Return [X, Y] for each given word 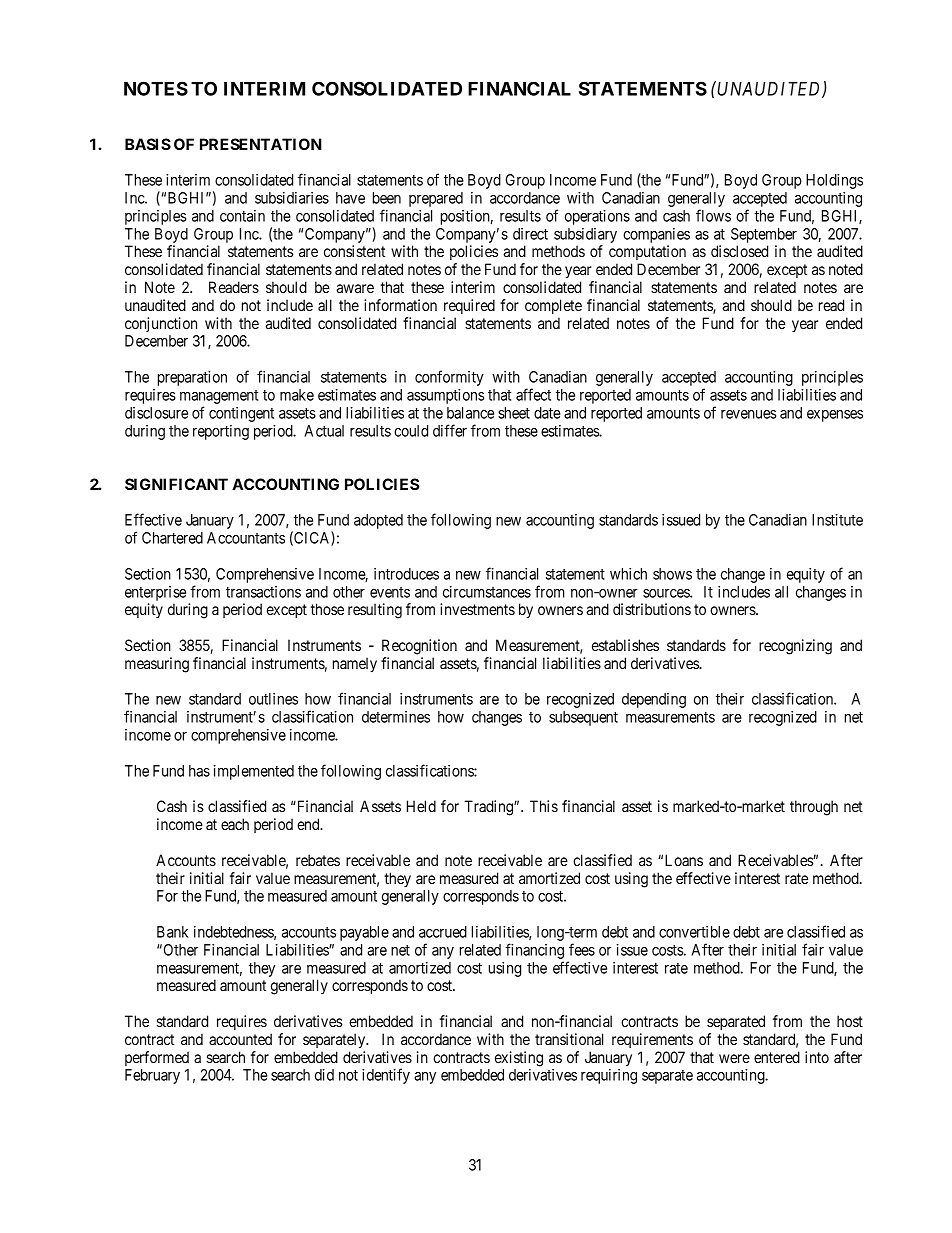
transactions [263, 592]
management [219, 397]
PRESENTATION [261, 144]
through [814, 808]
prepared [436, 199]
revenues [748, 414]
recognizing [795, 647]
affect [533, 394]
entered [777, 1057]
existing [519, 1059]
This [544, 806]
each [235, 824]
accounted [240, 1039]
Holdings [834, 181]
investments [477, 609]
